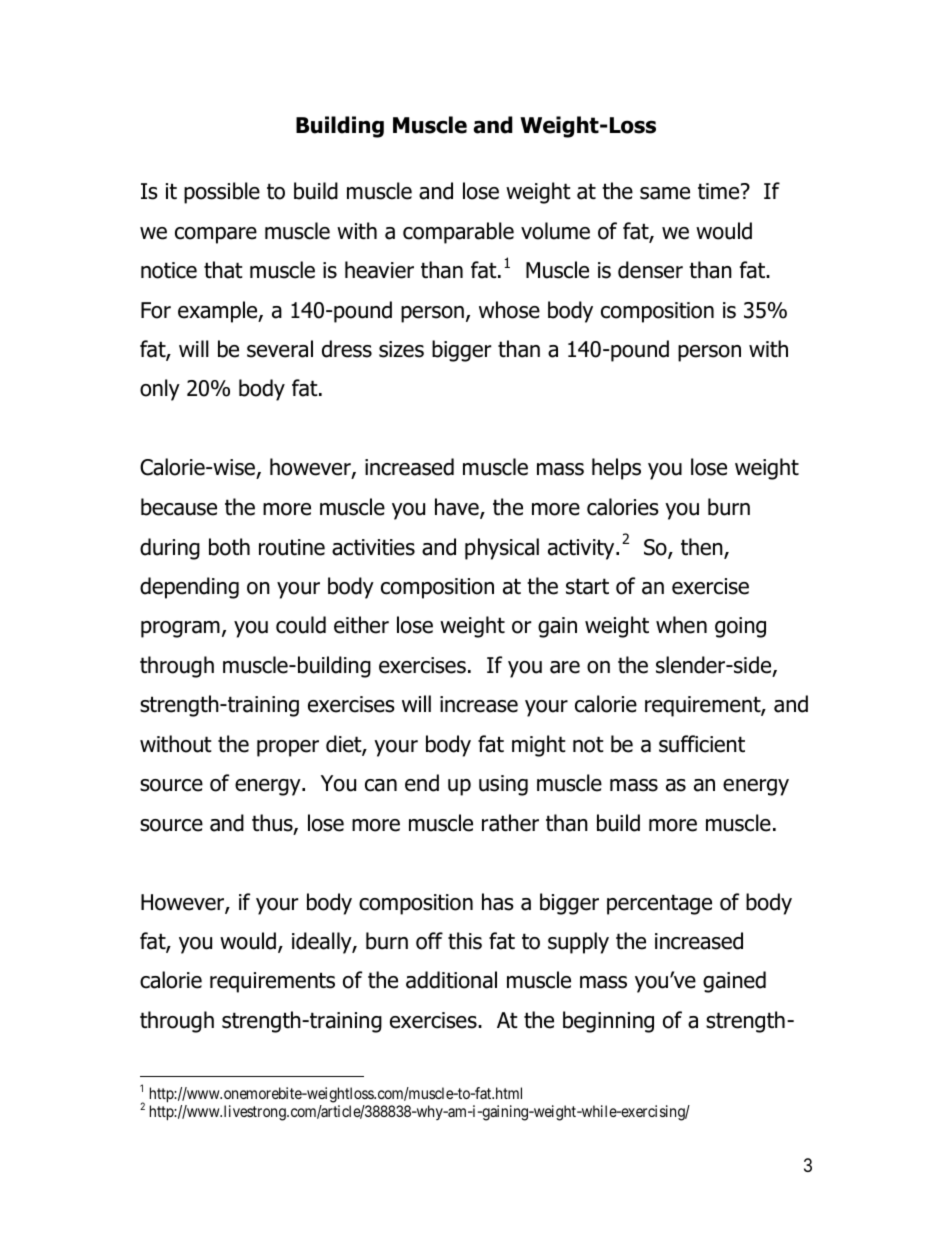  What do you see at coordinates (503, 785) in the image?
I see `using` at bounding box center [503, 785].
